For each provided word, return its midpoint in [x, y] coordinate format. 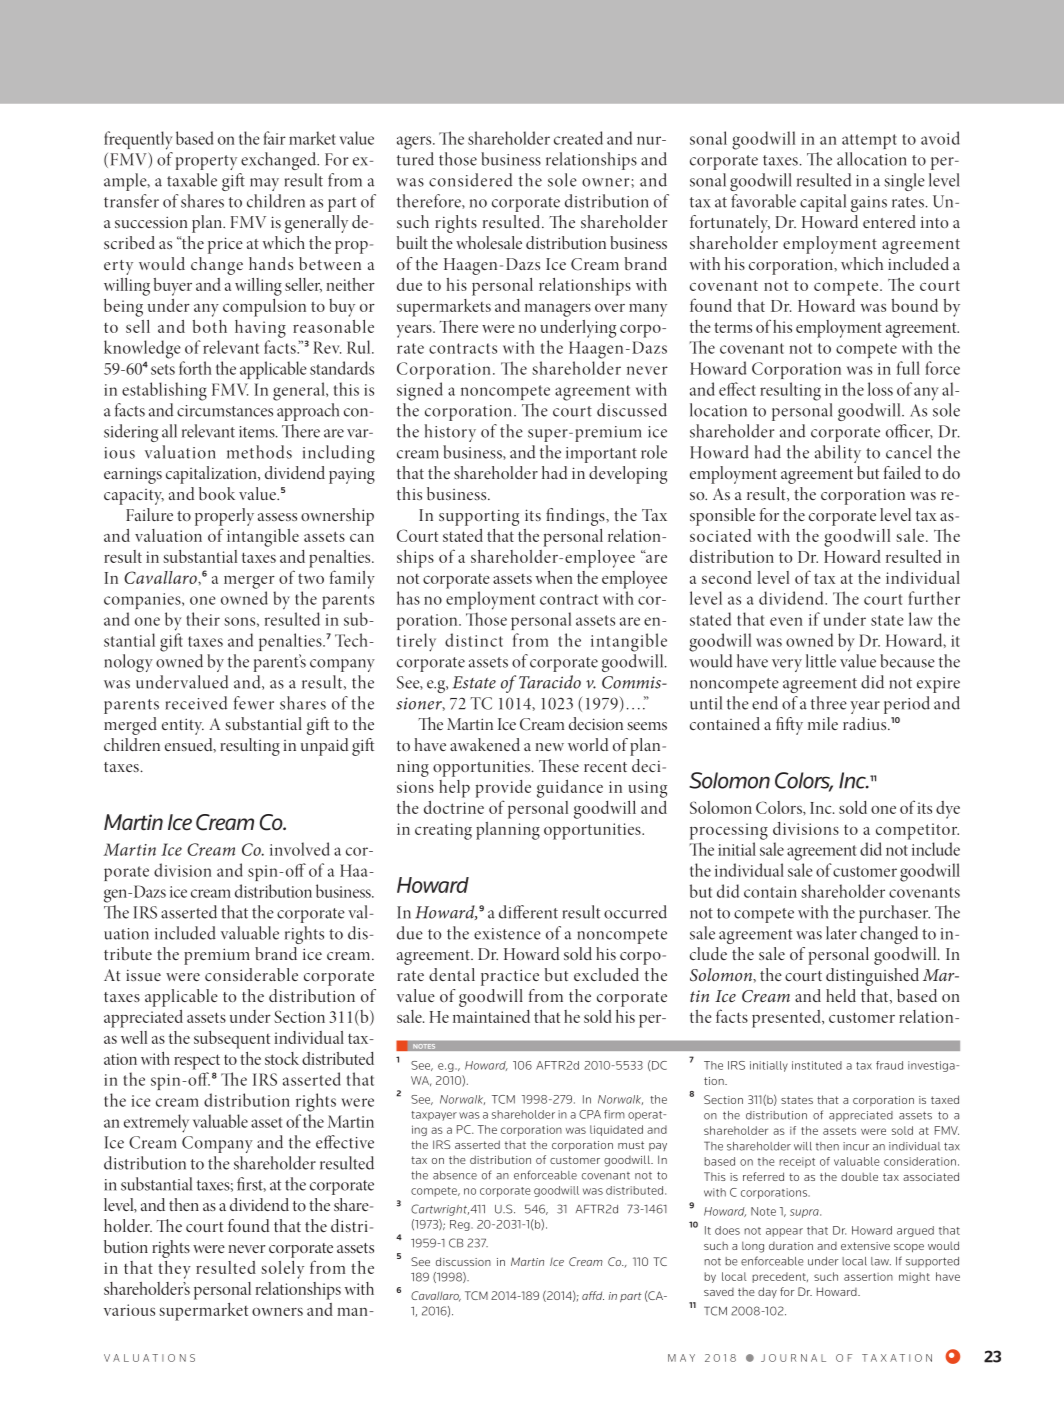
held [841, 995]
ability [838, 454]
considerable [251, 974]
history [450, 433]
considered [470, 180]
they [174, 1270]
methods [259, 452]
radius [866, 723]
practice [510, 977]
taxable [192, 180]
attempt [869, 141]
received [196, 703]
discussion [463, 1261]
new [549, 747]
